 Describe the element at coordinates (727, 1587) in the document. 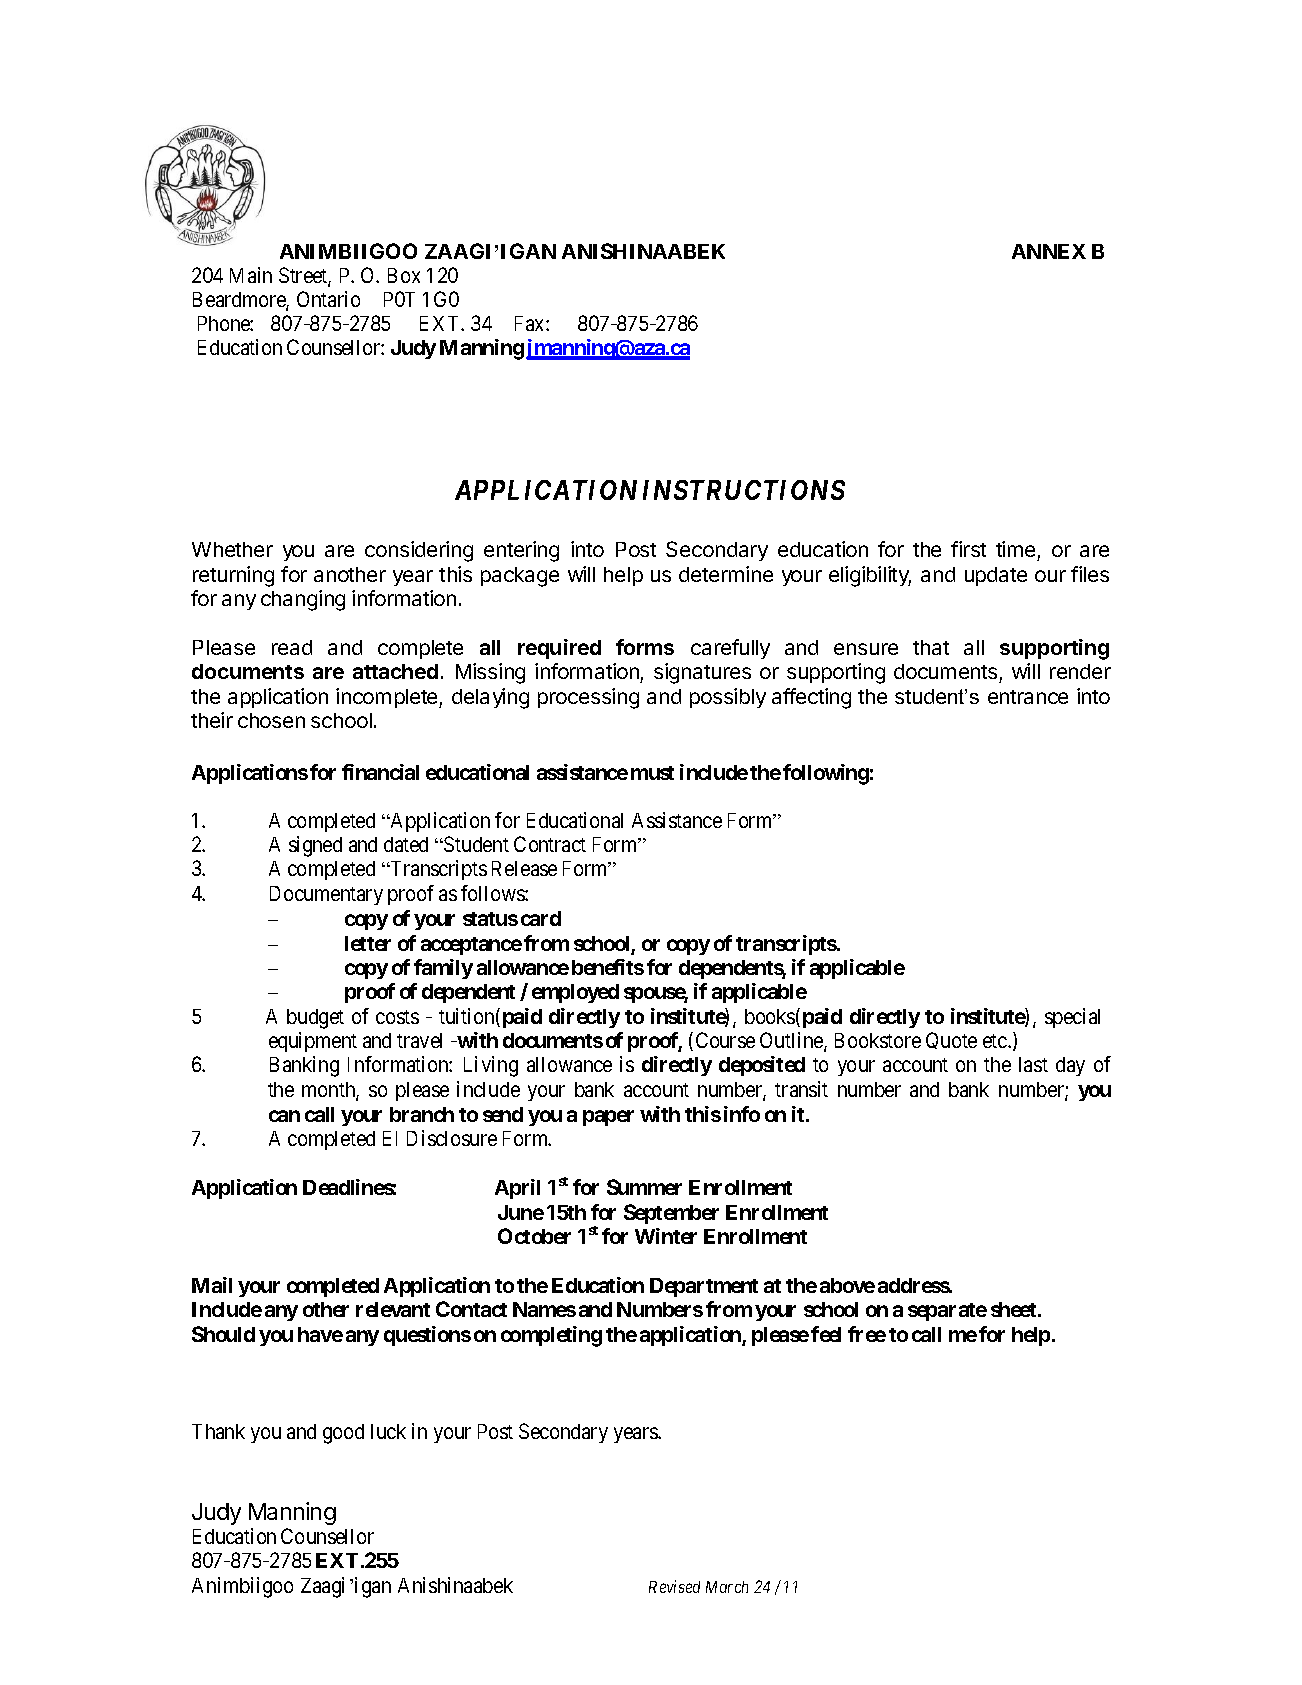

I see `March` at that location.
